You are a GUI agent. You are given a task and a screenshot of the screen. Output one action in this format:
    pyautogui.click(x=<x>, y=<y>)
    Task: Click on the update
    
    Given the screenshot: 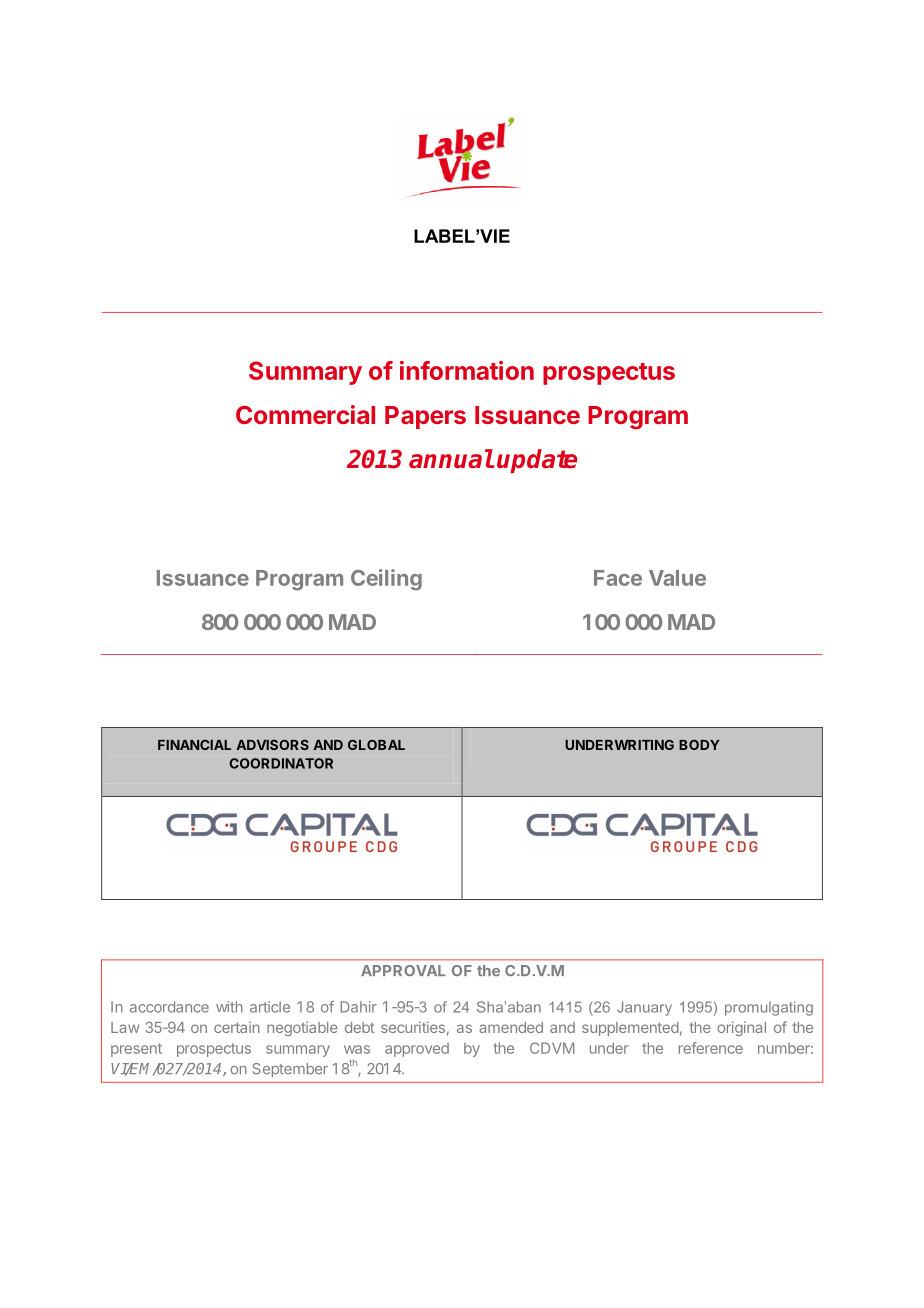 What is the action you would take?
    pyautogui.click(x=537, y=461)
